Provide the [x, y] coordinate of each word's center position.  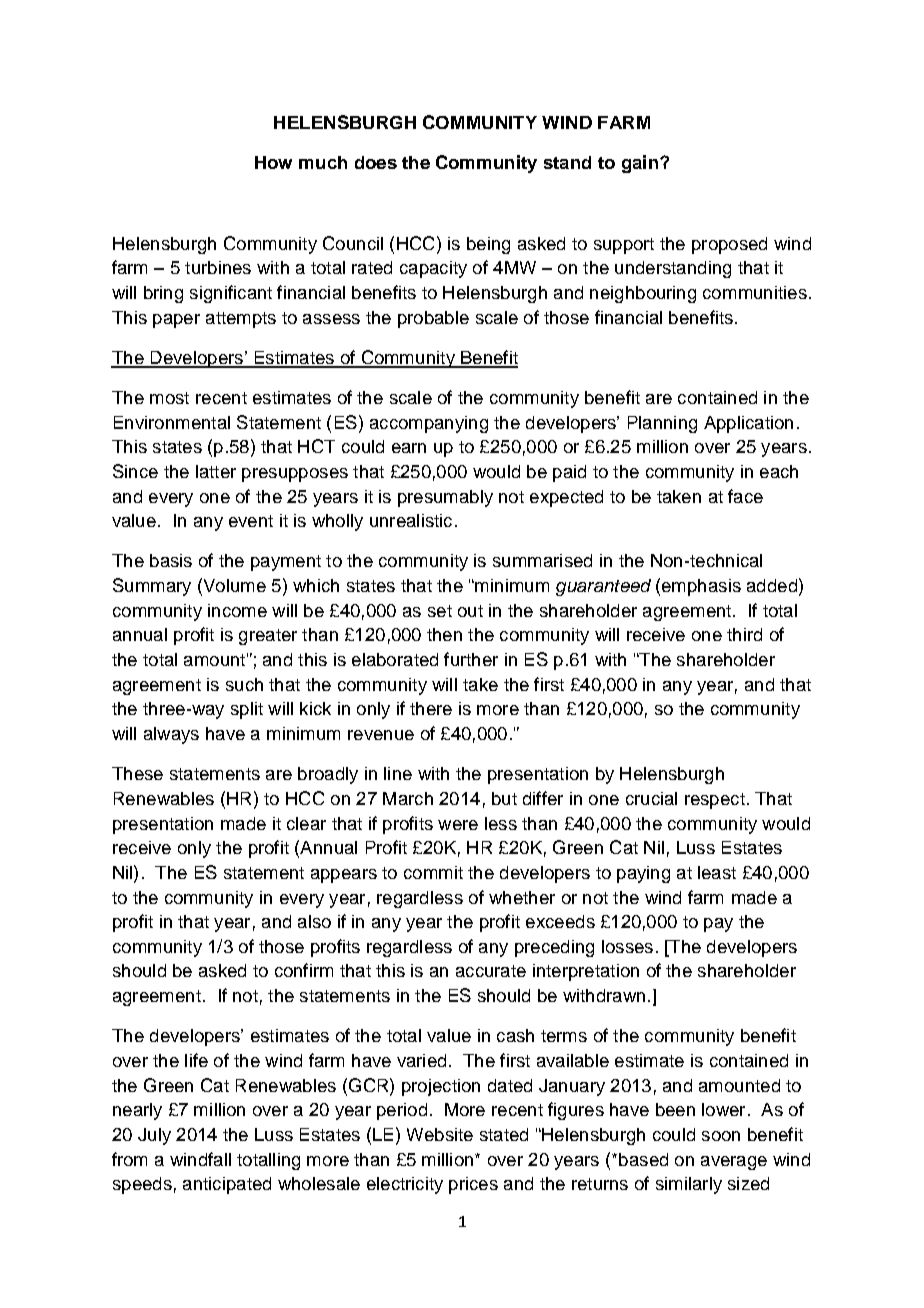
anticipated [227, 1185]
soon [721, 1136]
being [488, 245]
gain [640, 164]
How [273, 162]
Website [440, 1134]
